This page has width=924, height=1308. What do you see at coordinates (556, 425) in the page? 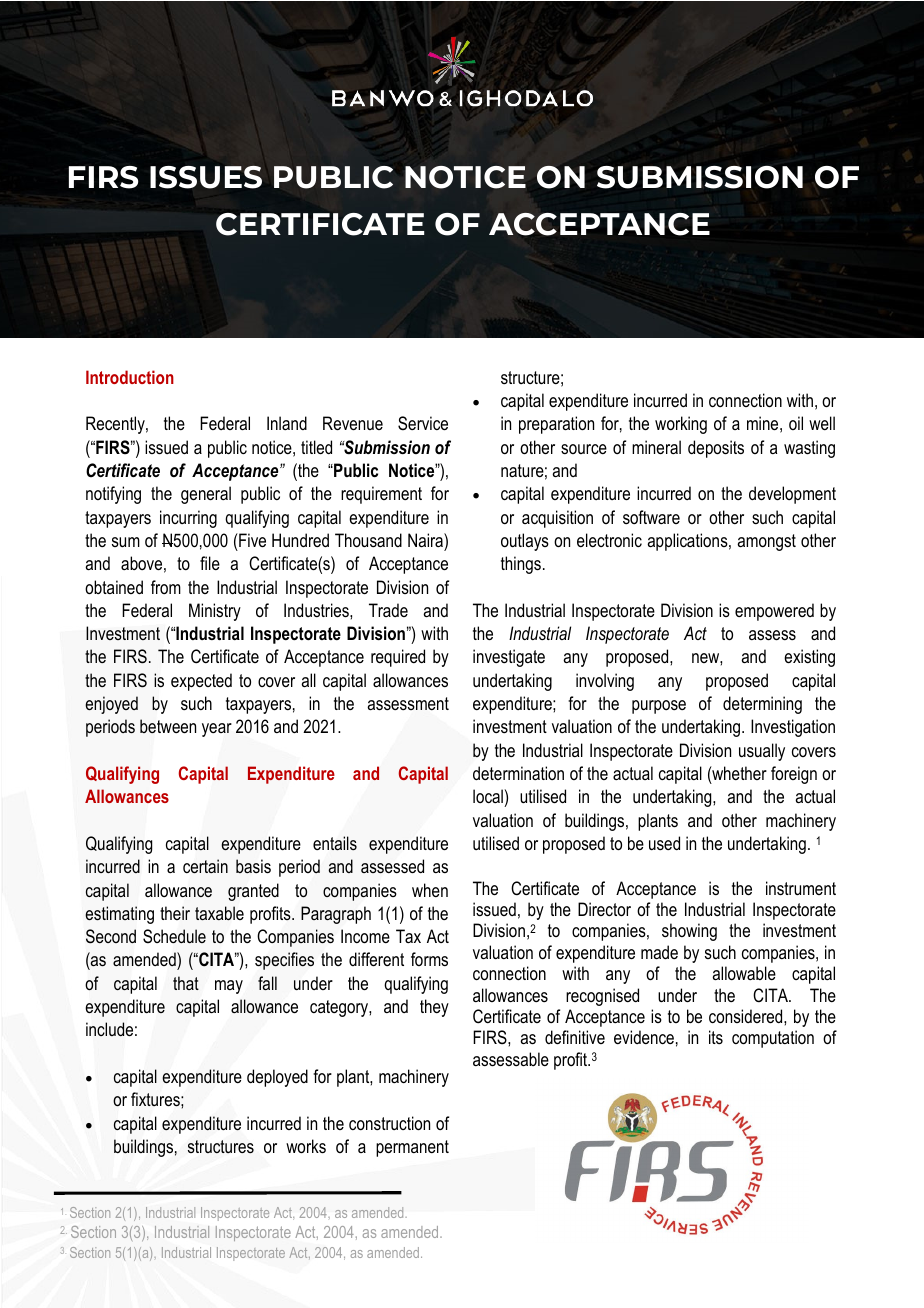
I see `preparation` at bounding box center [556, 425].
